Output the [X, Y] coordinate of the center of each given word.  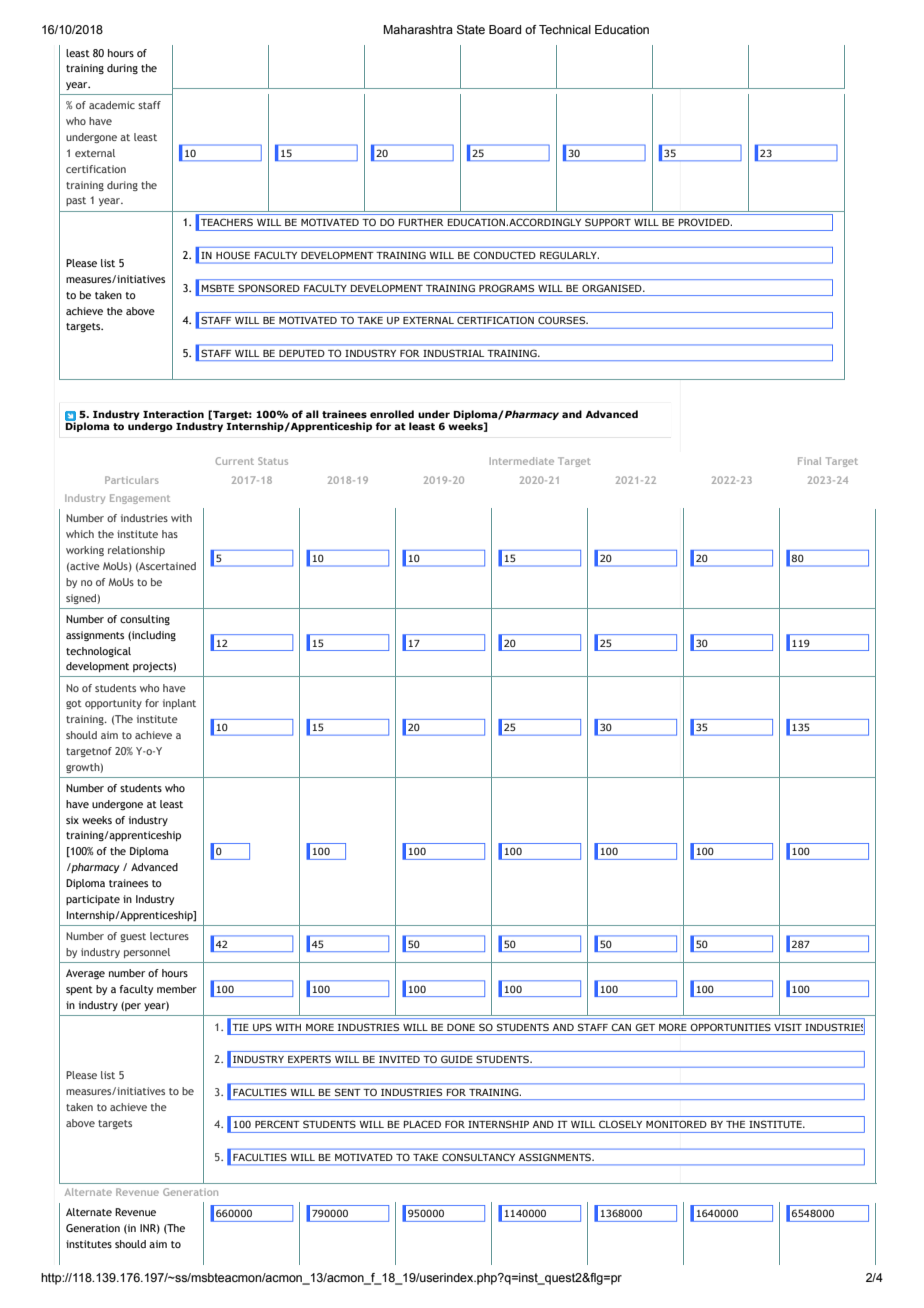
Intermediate [522, 461]
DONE [461, 1027]
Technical [565, 29]
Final [809, 461]
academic [112, 105]
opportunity [113, 704]
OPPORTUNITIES [731, 1027]
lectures [169, 936]
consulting [145, 620]
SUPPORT [608, 222]
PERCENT [277, 1124]
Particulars [132, 480]
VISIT [788, 1027]
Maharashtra [418, 29]
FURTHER [421, 222]
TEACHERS [227, 222]
